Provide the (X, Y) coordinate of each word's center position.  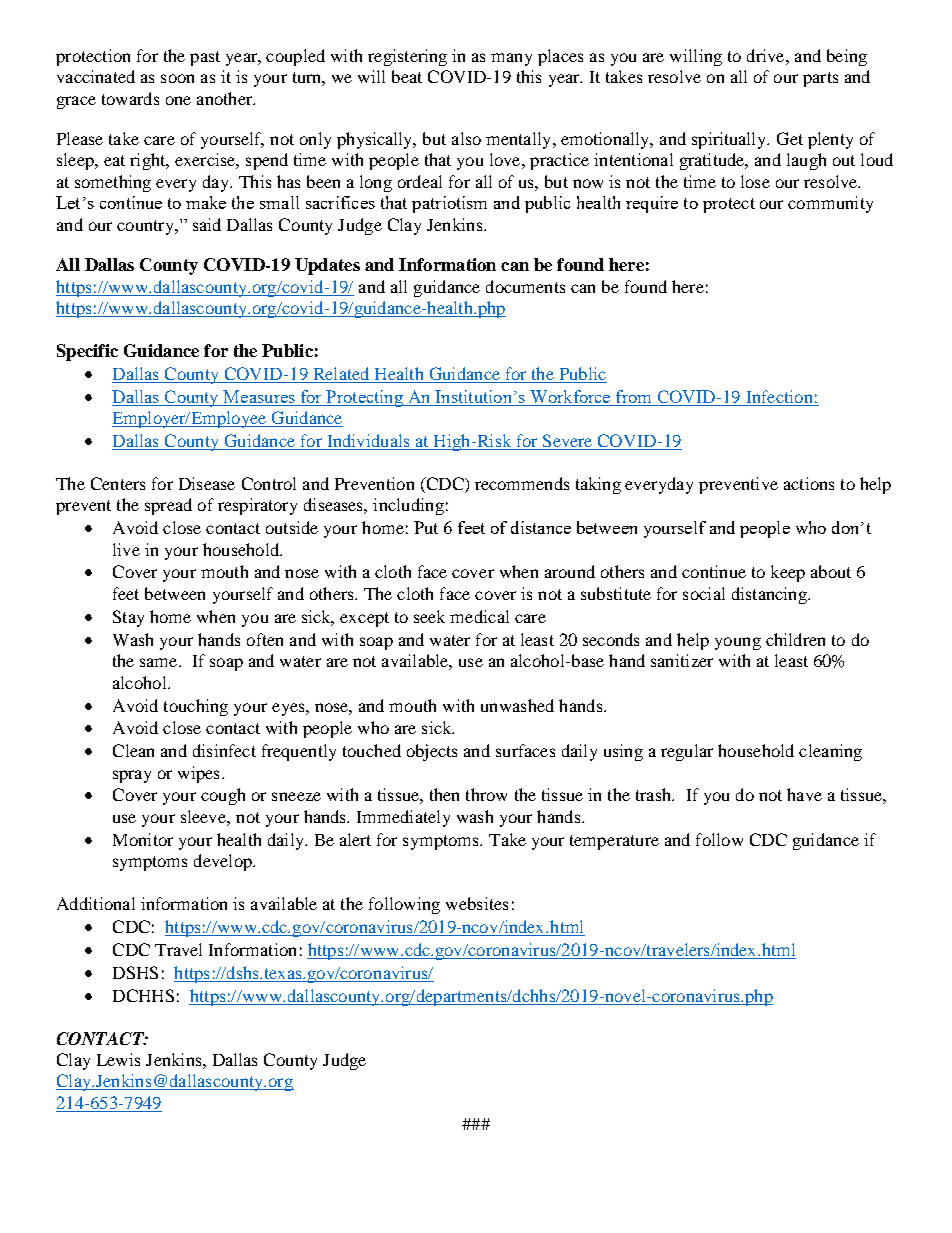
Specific (87, 352)
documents (525, 286)
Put (426, 527)
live (126, 549)
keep (788, 573)
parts (820, 79)
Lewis (118, 1059)
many (511, 59)
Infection (779, 396)
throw (486, 794)
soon (177, 78)
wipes (198, 774)
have (804, 794)
